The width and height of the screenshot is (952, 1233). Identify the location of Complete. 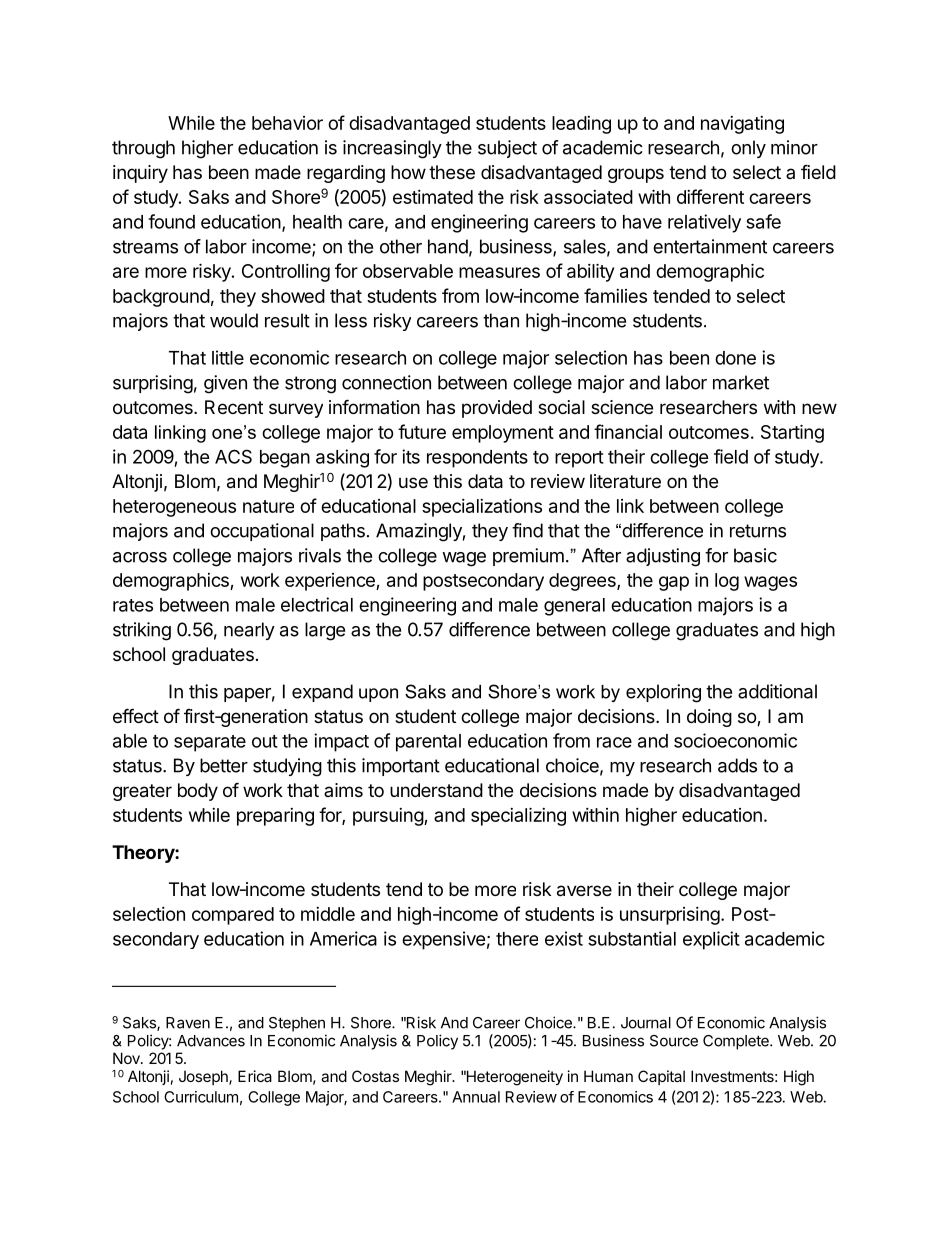
(737, 1042).
